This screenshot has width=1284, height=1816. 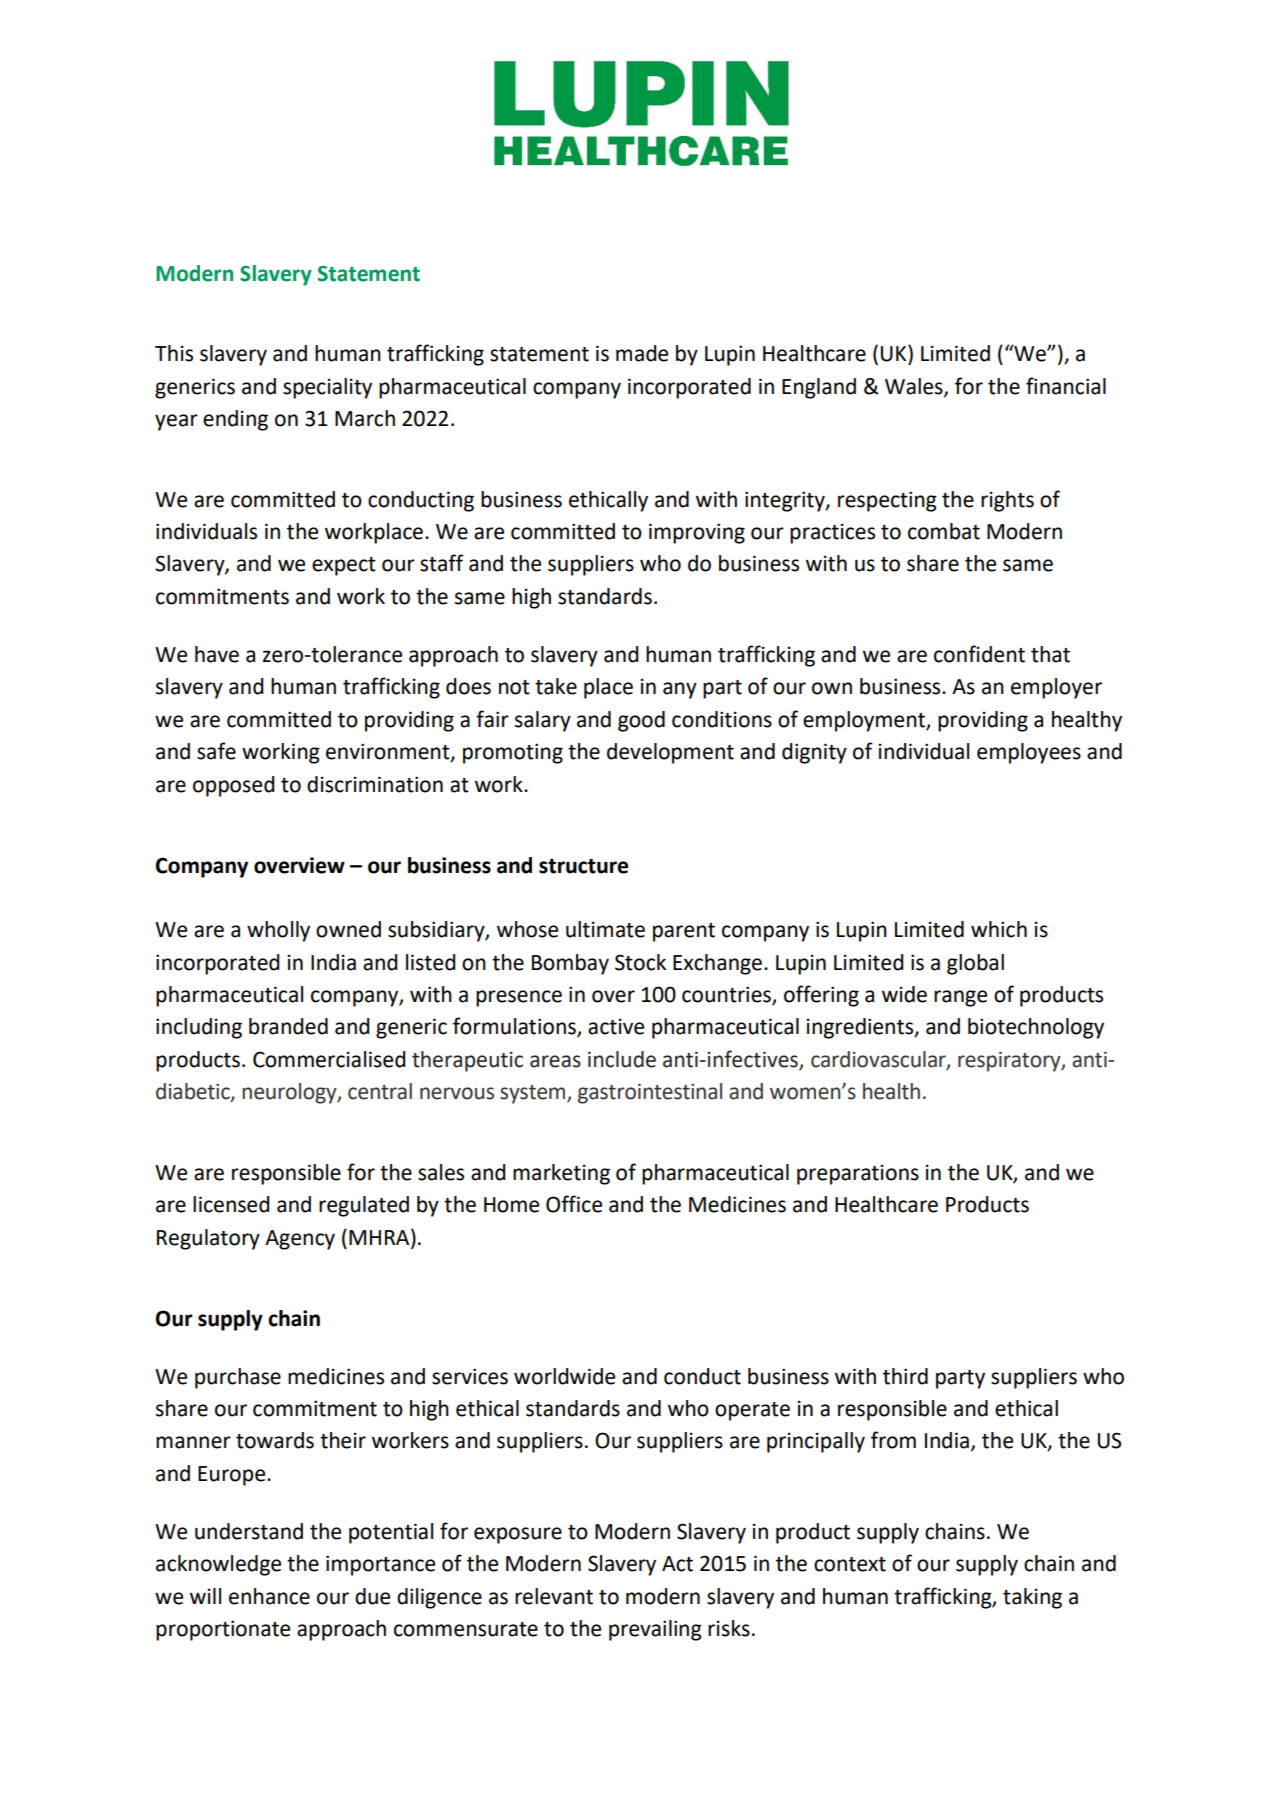 What do you see at coordinates (327, 388) in the screenshot?
I see `speciality` at bounding box center [327, 388].
